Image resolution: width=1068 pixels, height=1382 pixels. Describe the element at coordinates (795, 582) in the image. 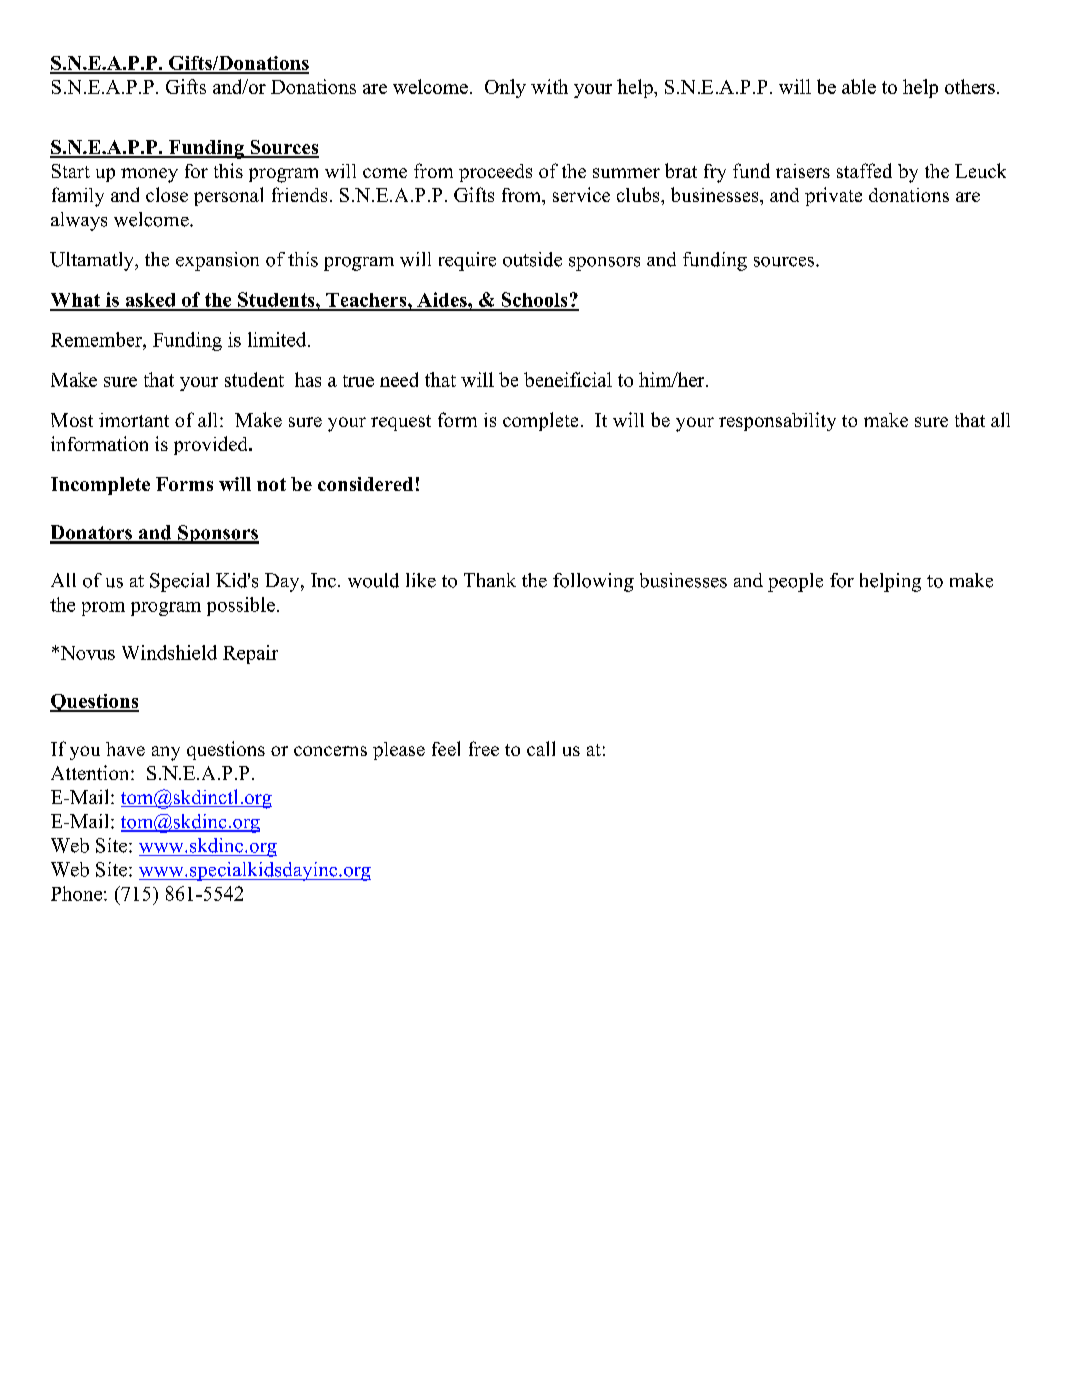

I see `people` at that location.
